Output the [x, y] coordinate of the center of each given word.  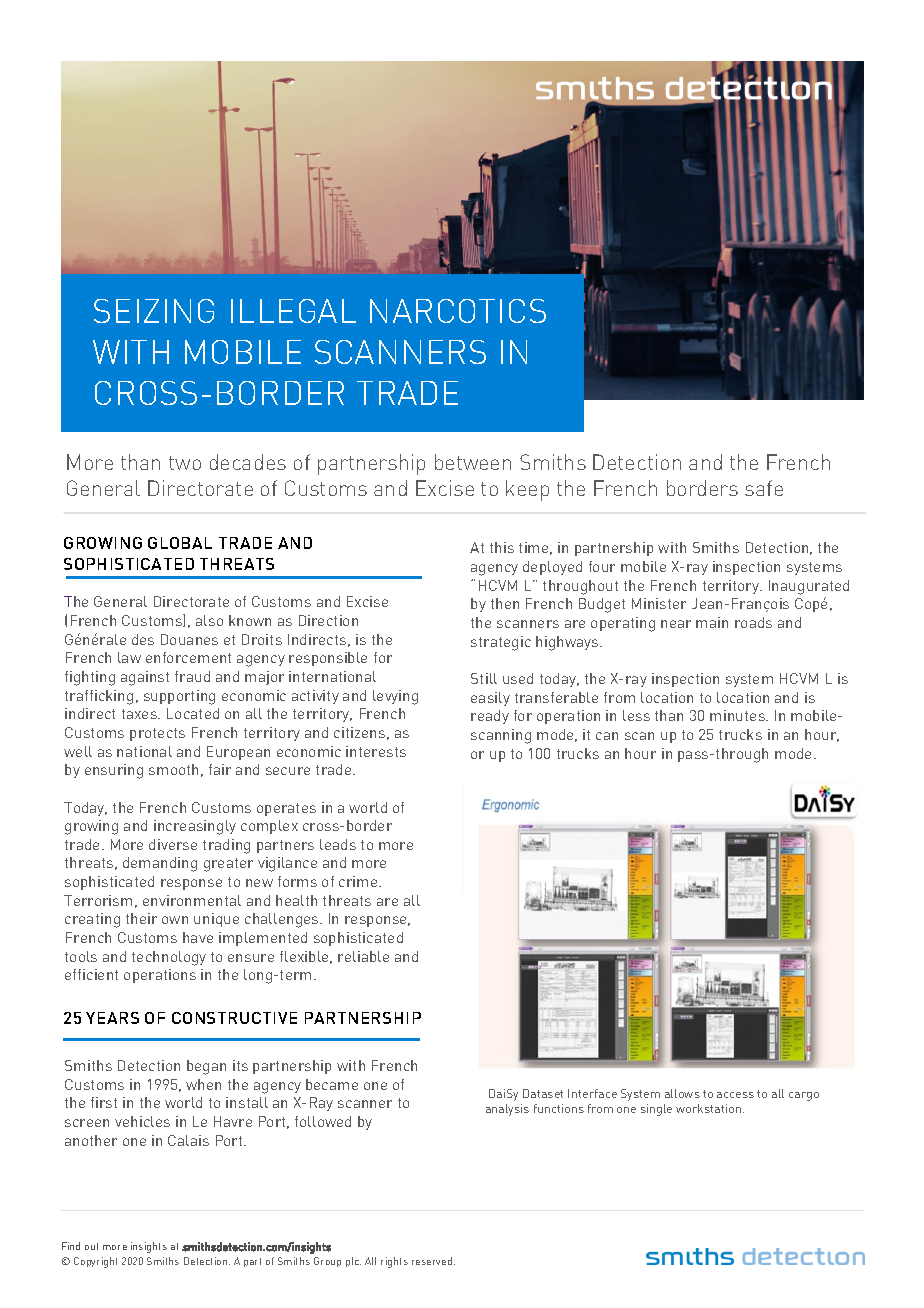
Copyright [95, 1262]
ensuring [114, 771]
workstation [710, 1108]
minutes [738, 715]
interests [376, 751]
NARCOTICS [458, 311]
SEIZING [154, 311]
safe [764, 488]
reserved [432, 1261]
